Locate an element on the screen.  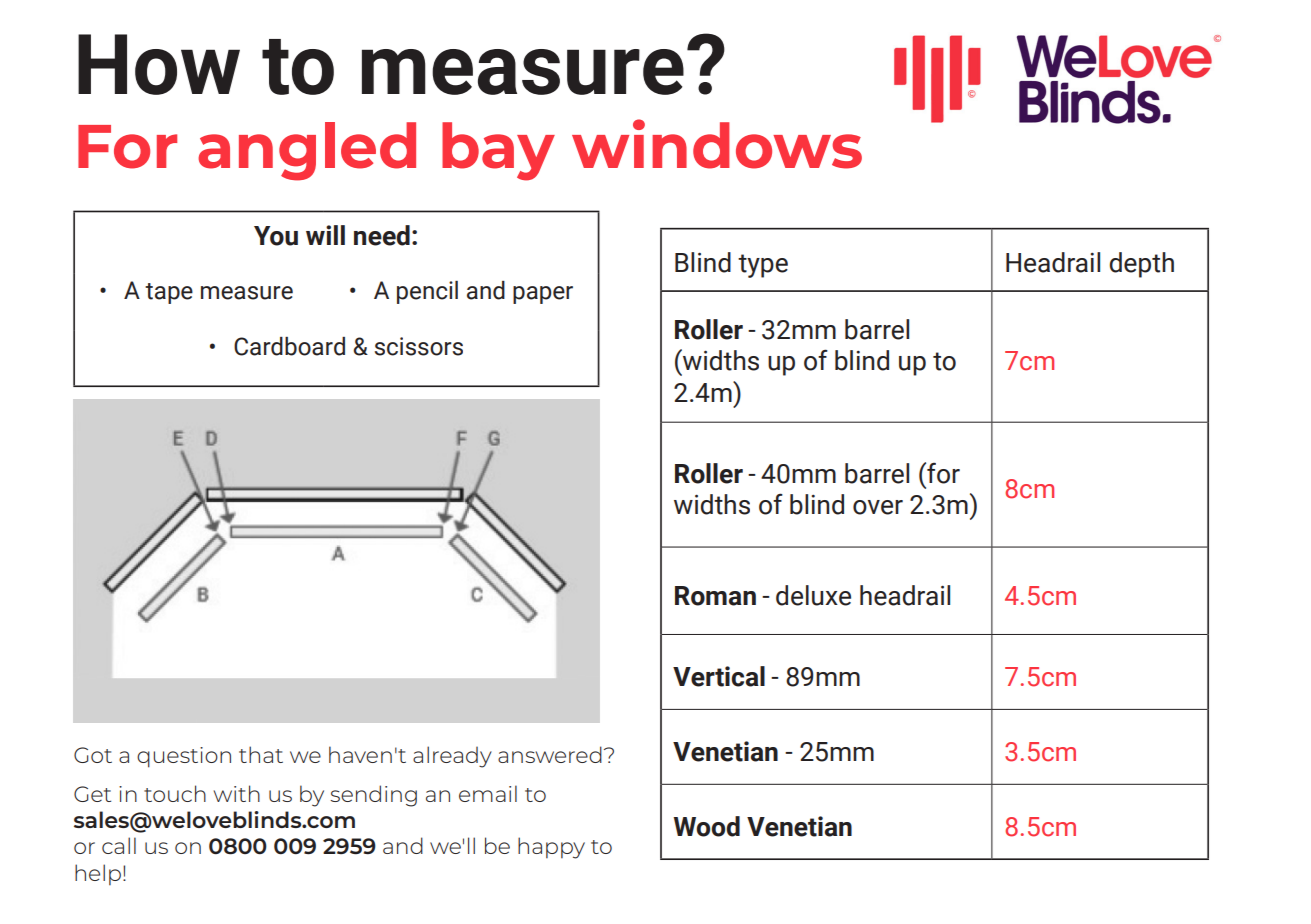
windows is located at coordinates (717, 144).
